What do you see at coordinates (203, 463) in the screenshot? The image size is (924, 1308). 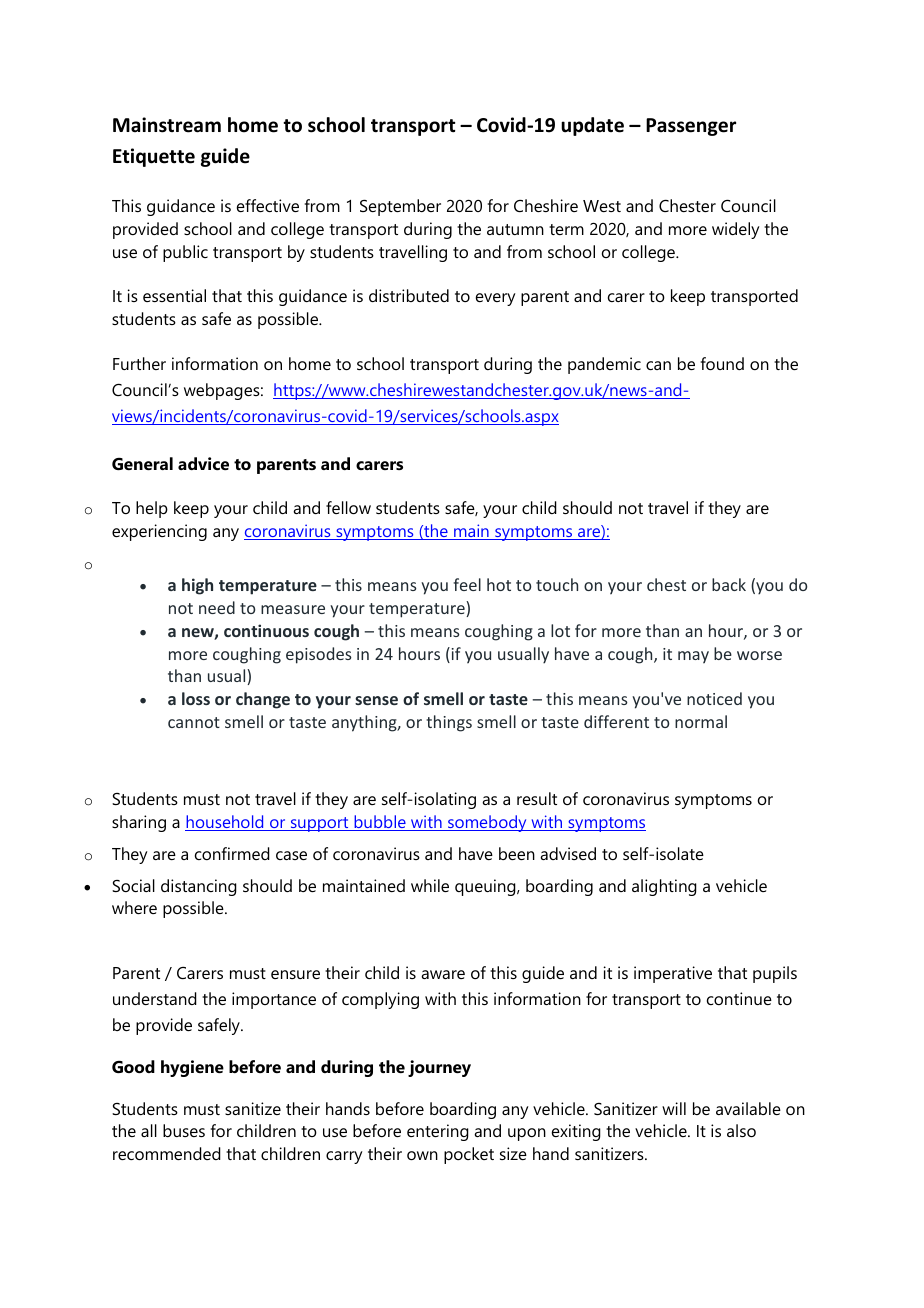 I see `advice` at bounding box center [203, 463].
